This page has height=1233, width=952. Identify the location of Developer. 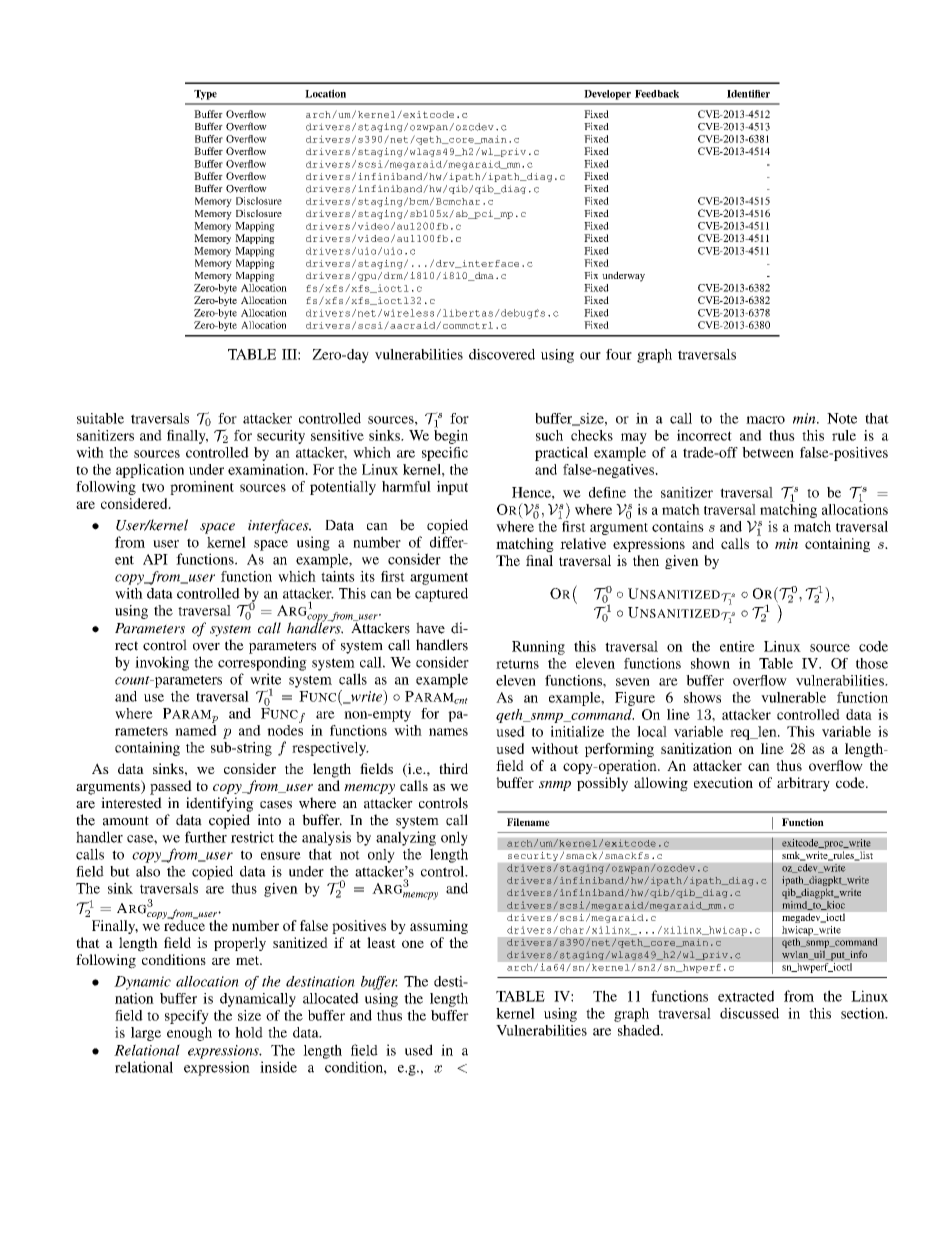
(607, 95).
